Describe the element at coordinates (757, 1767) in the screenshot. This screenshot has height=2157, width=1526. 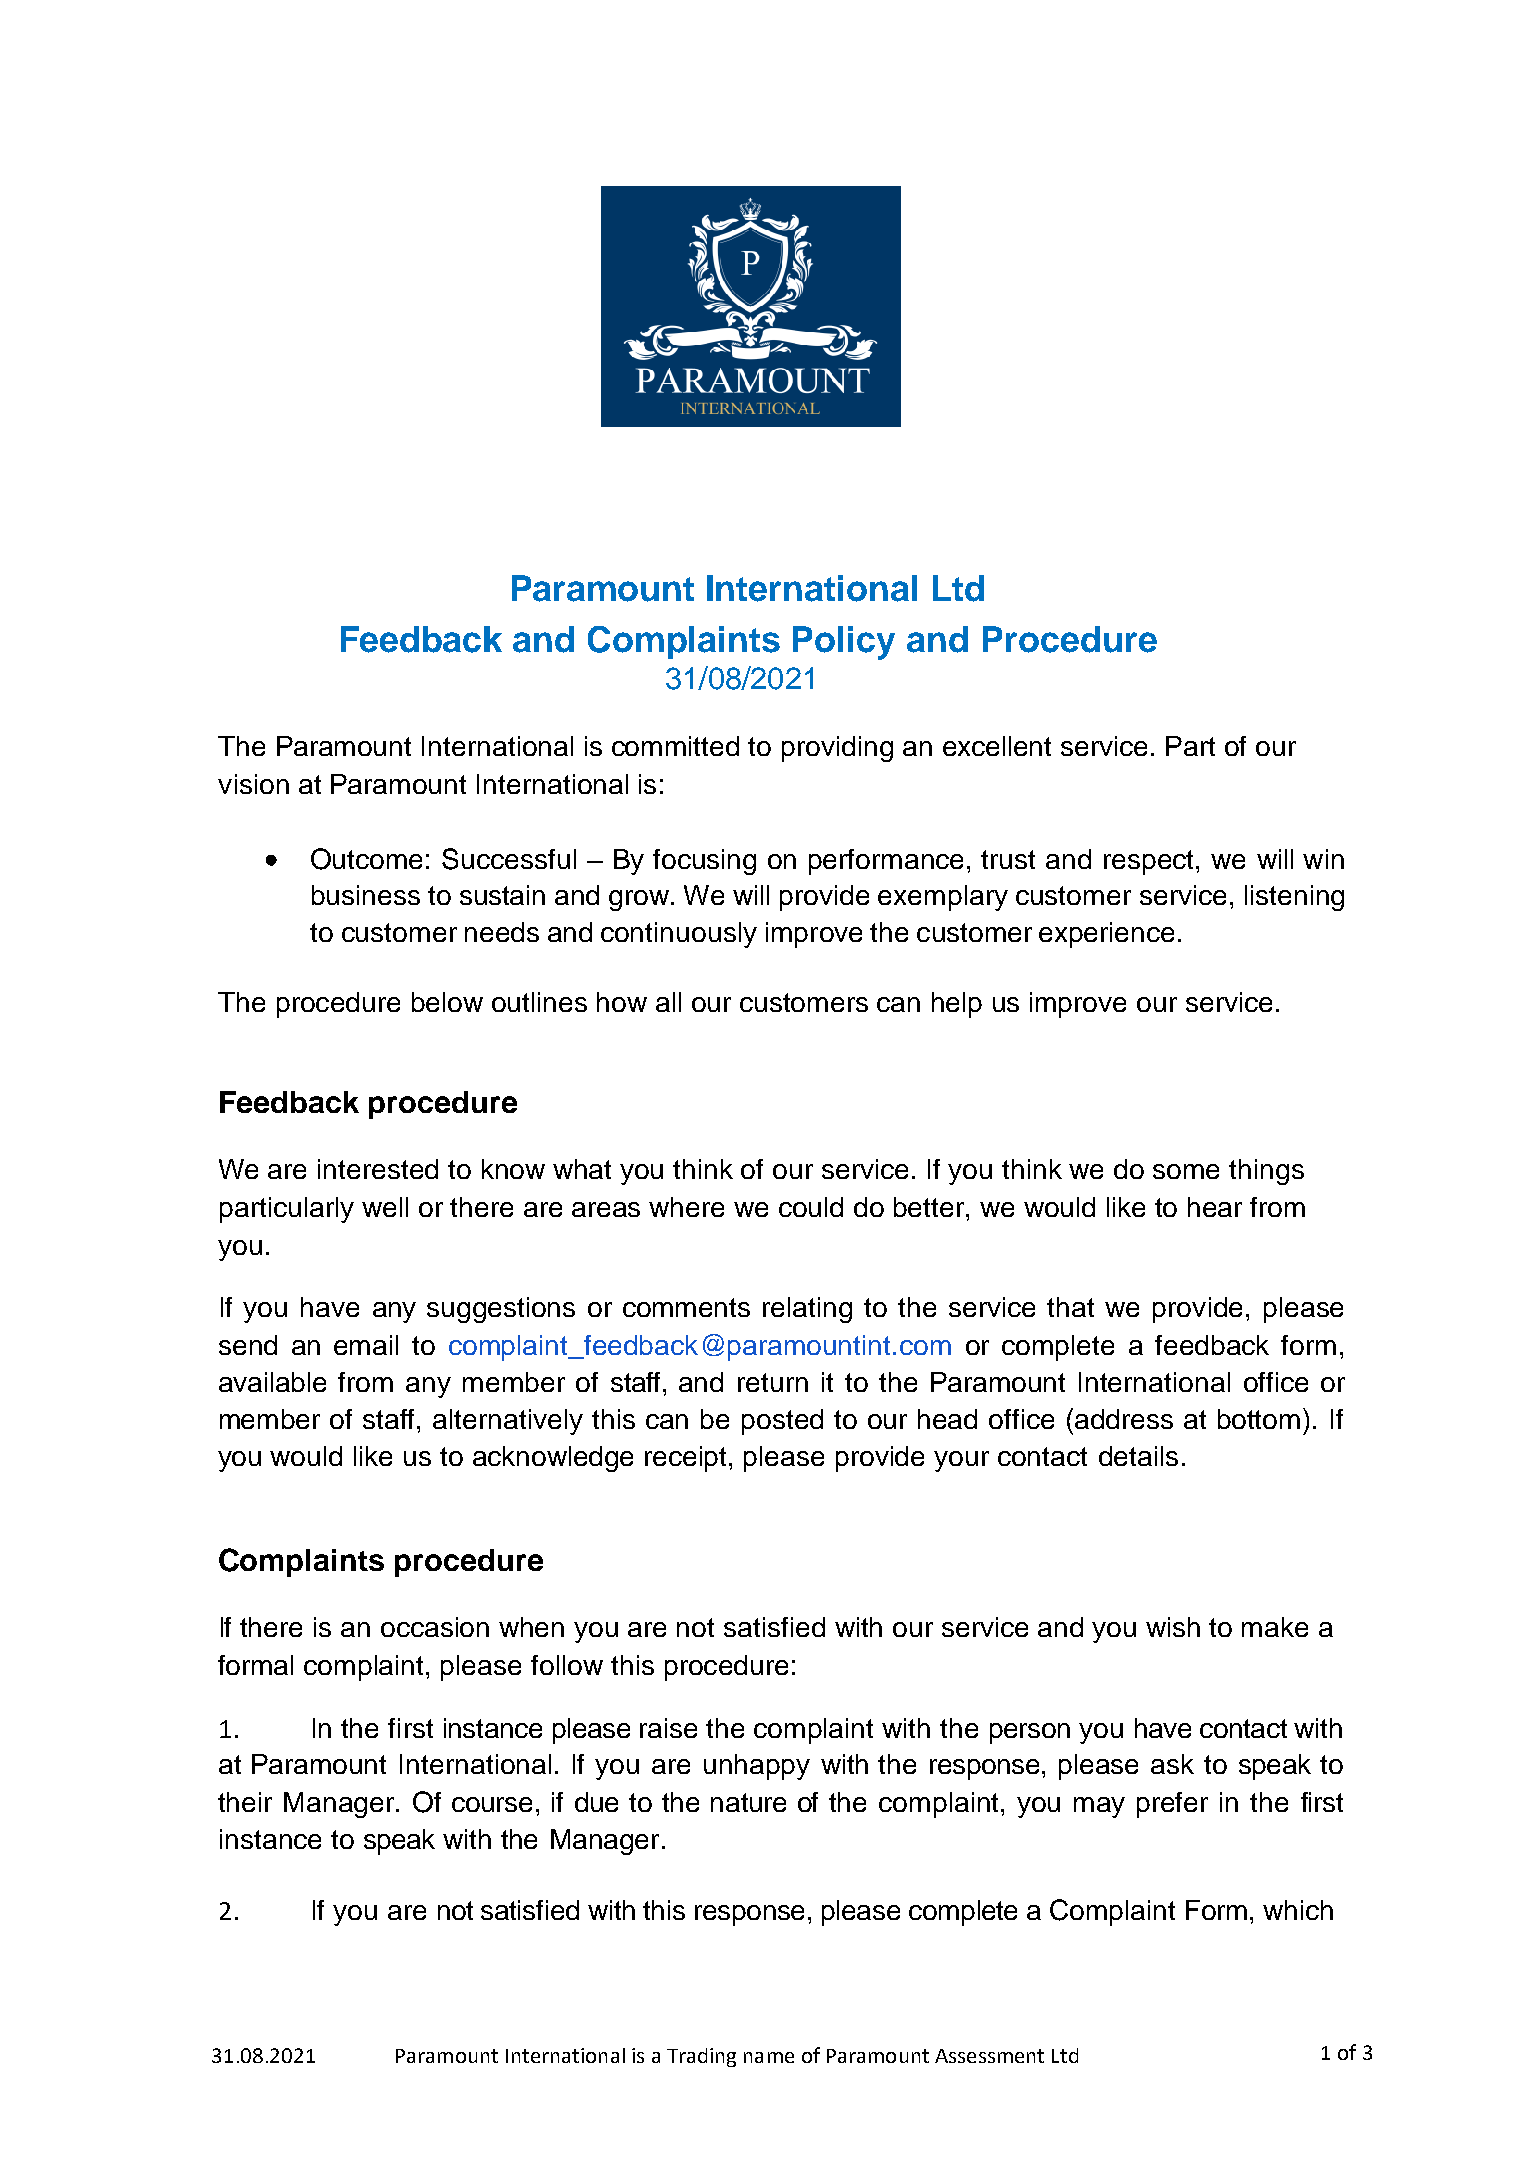
I see `unhappy` at that location.
